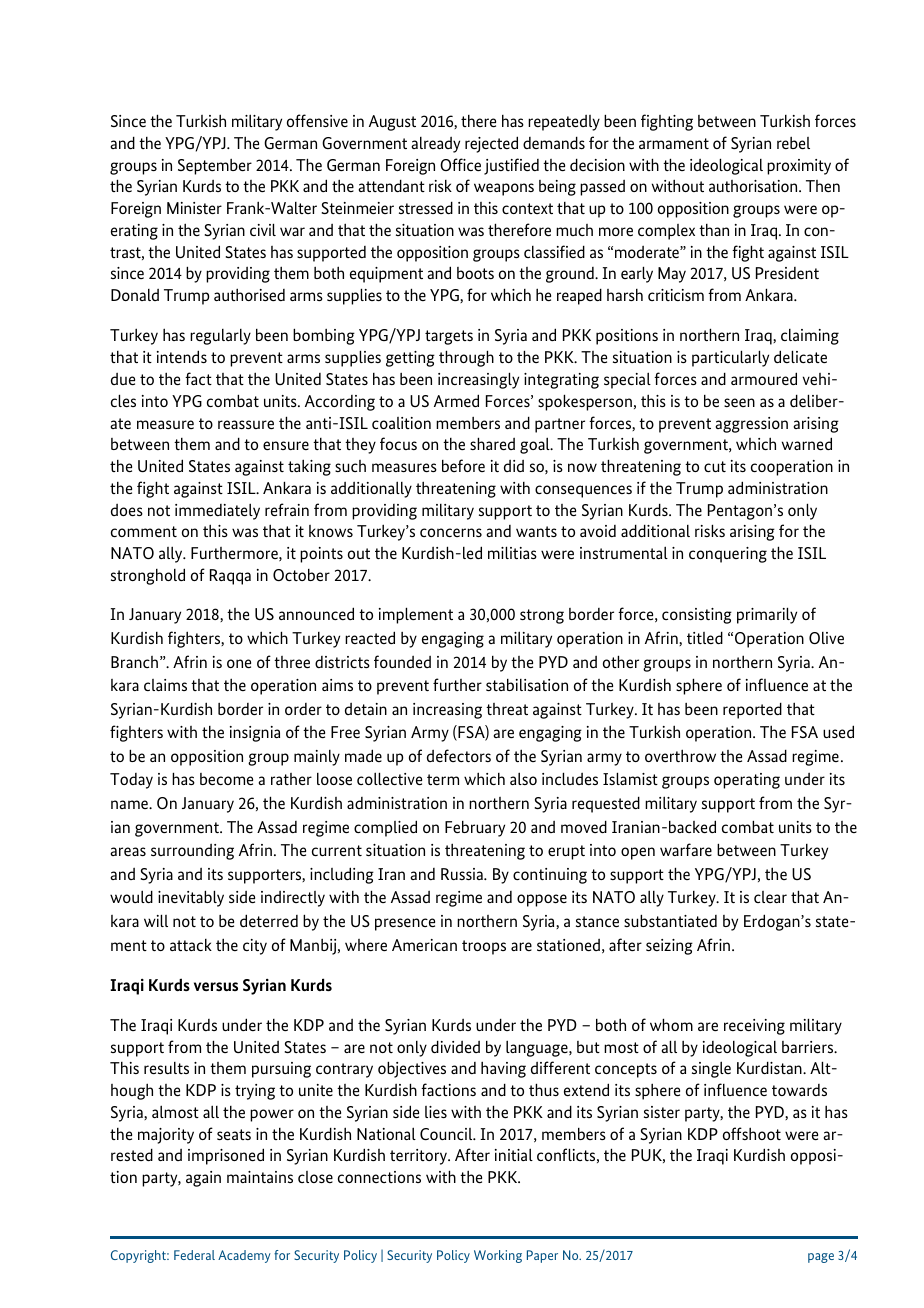  I want to click on rebel, so click(793, 143).
